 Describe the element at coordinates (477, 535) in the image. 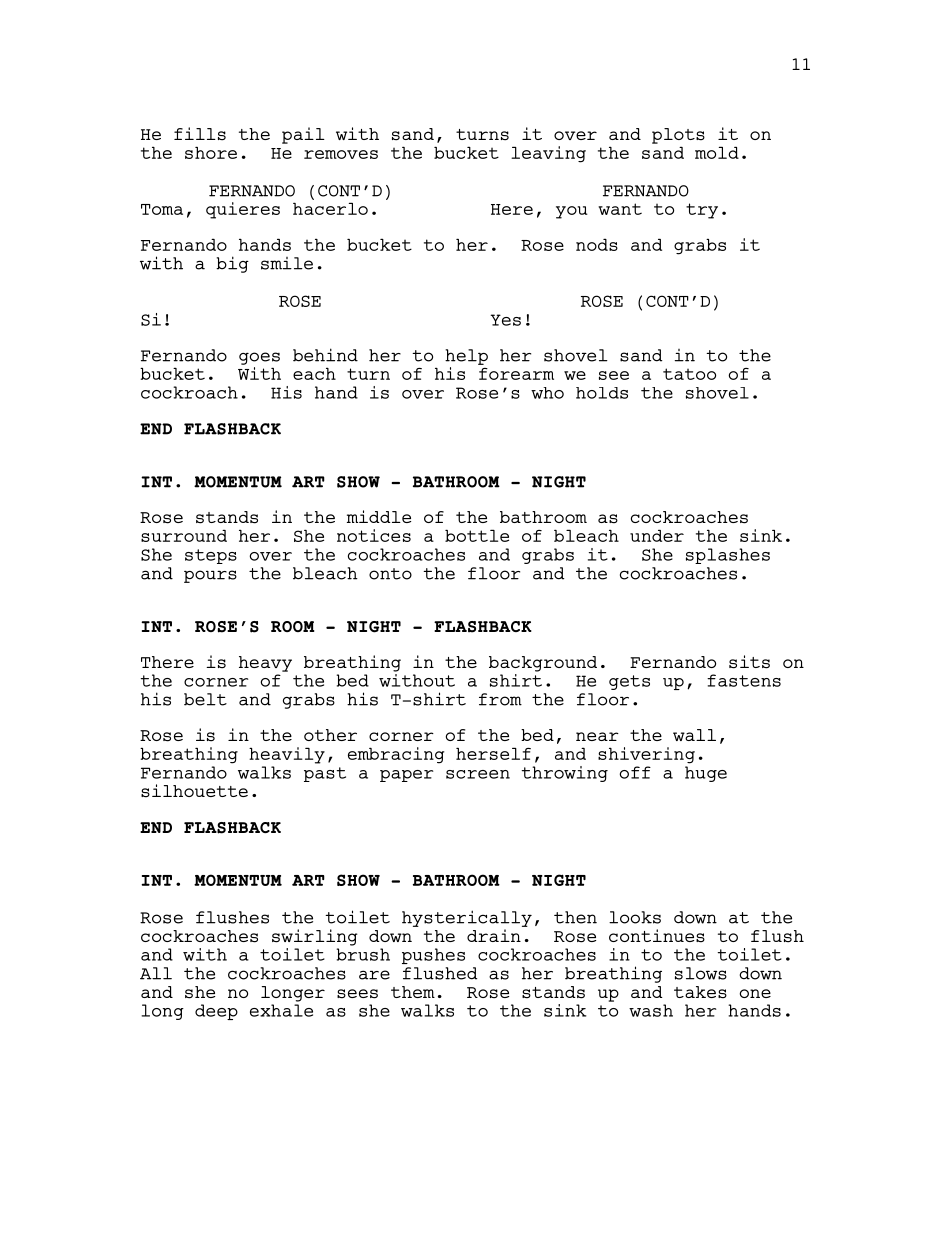

I see `bottle` at that location.
